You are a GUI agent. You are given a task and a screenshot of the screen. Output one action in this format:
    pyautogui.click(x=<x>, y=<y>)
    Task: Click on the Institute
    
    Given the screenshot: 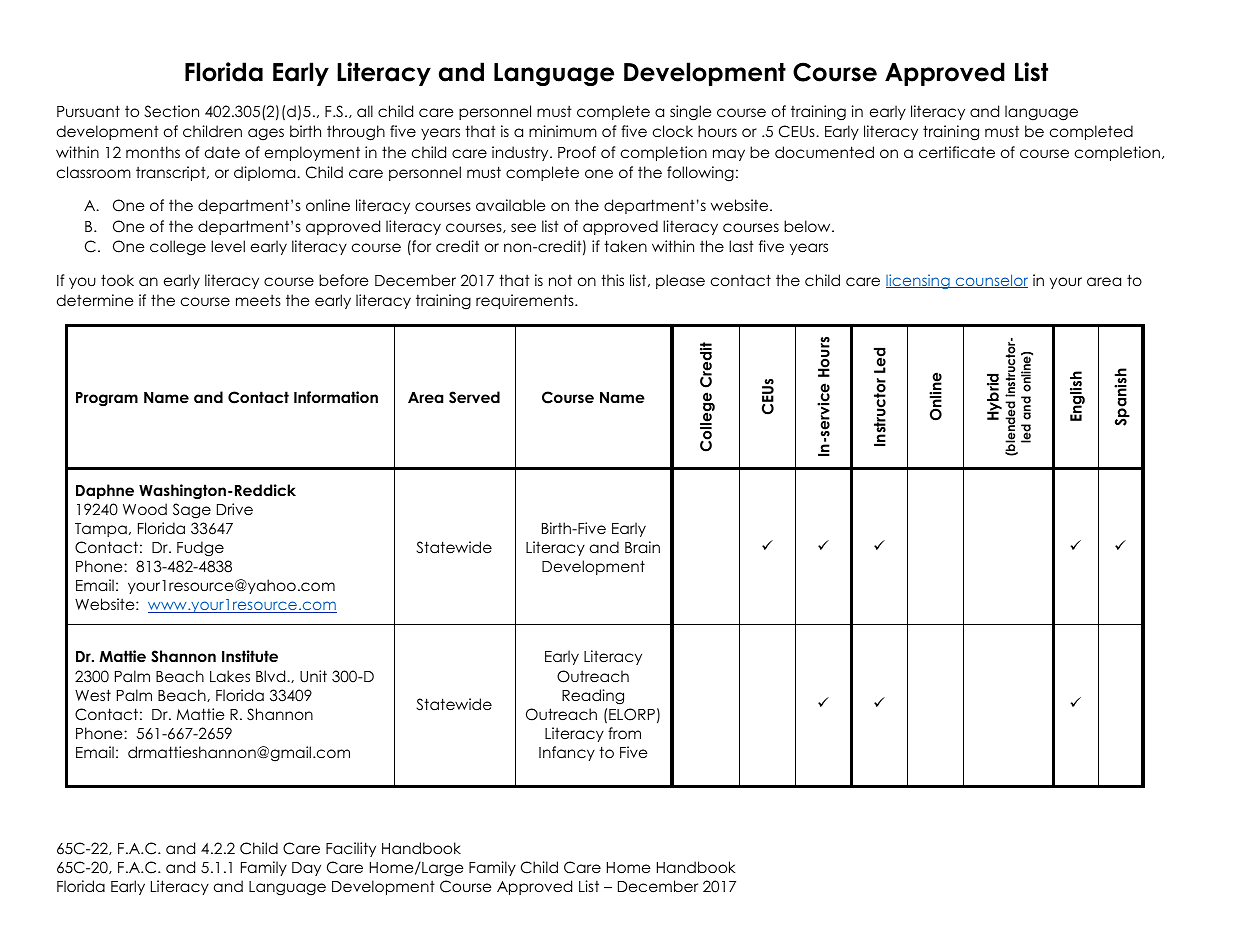 What is the action you would take?
    pyautogui.click(x=250, y=656)
